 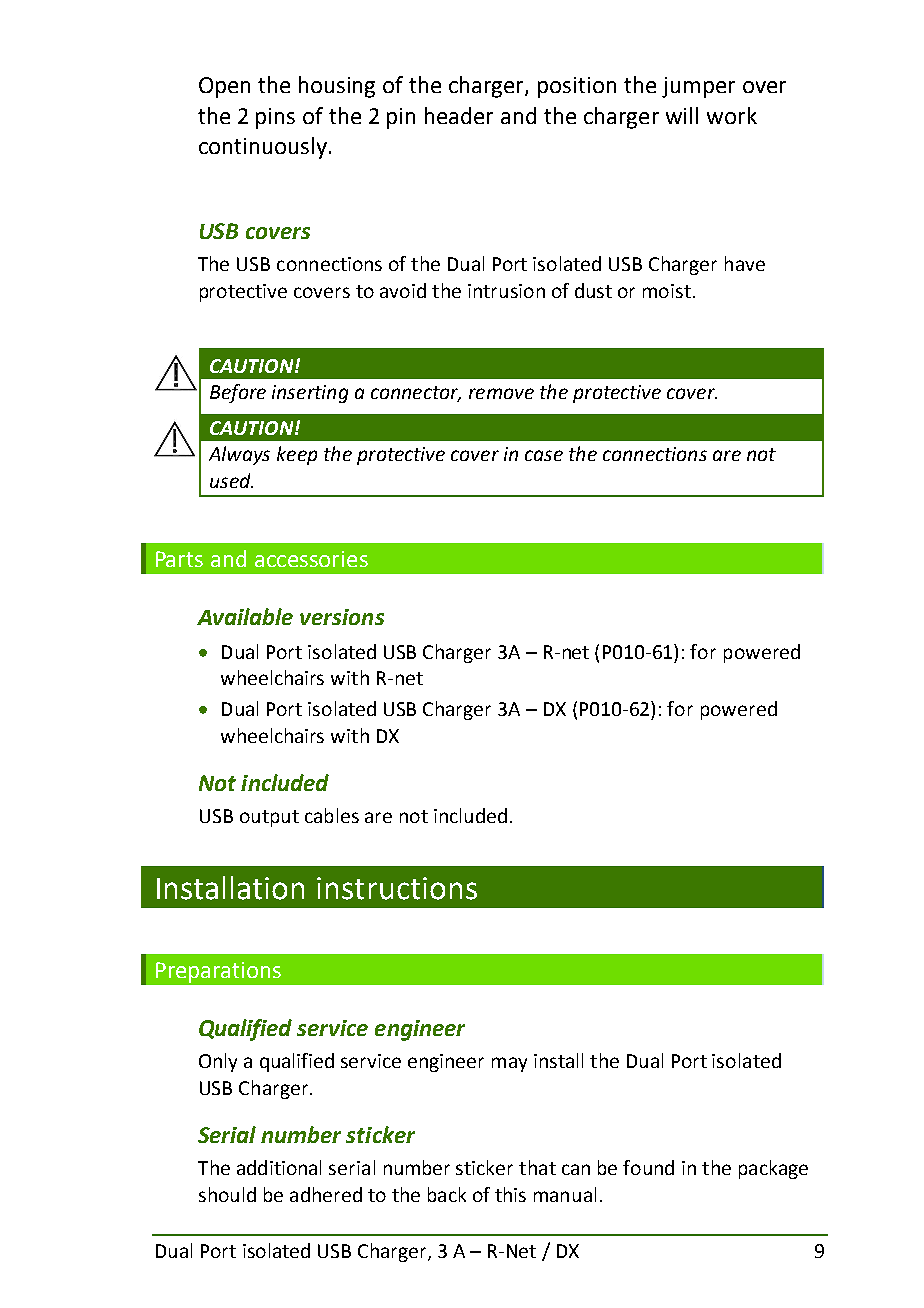 What do you see at coordinates (275, 118) in the page?
I see `pins` at bounding box center [275, 118].
